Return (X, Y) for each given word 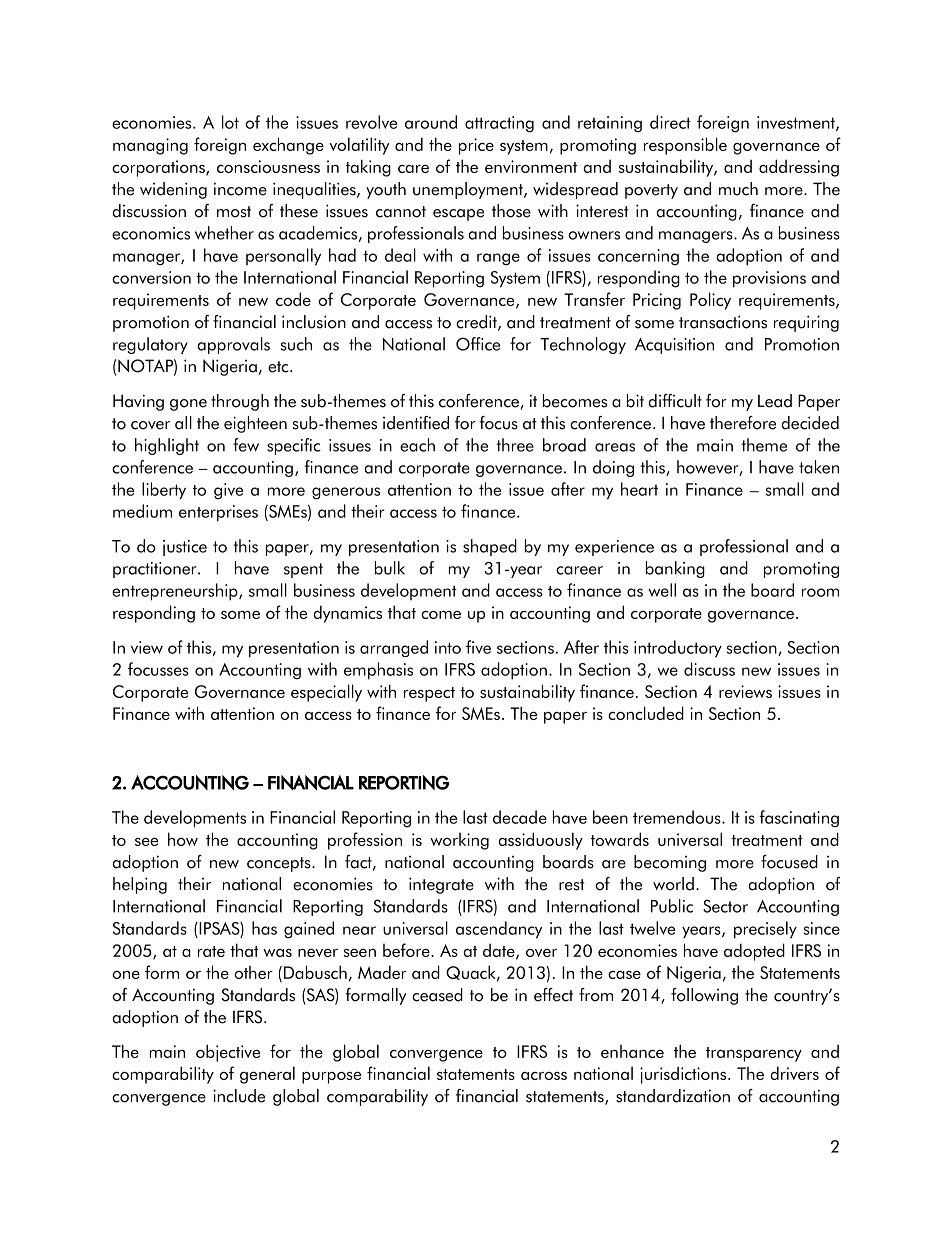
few (246, 445)
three (515, 445)
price (476, 146)
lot (230, 122)
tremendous (678, 817)
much (738, 189)
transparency (754, 1054)
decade (520, 817)
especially (326, 693)
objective (228, 1053)
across (544, 1076)
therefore (743, 423)
